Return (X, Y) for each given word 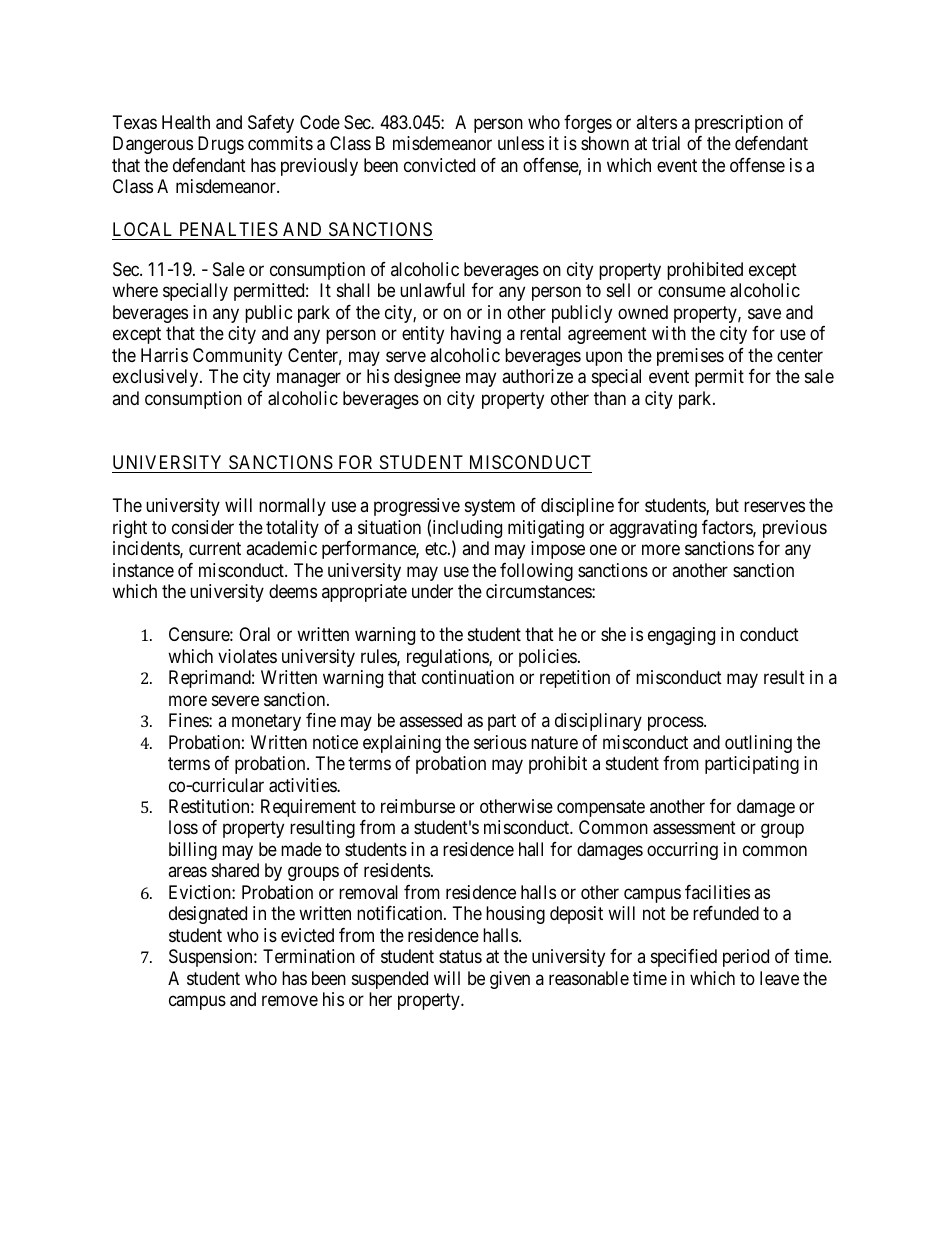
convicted (439, 165)
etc (437, 548)
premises (690, 357)
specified (684, 958)
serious (500, 742)
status (460, 956)
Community (237, 357)
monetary (266, 722)
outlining (758, 744)
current (215, 548)
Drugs (221, 145)
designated (208, 915)
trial (666, 143)
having (476, 335)
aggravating (653, 529)
